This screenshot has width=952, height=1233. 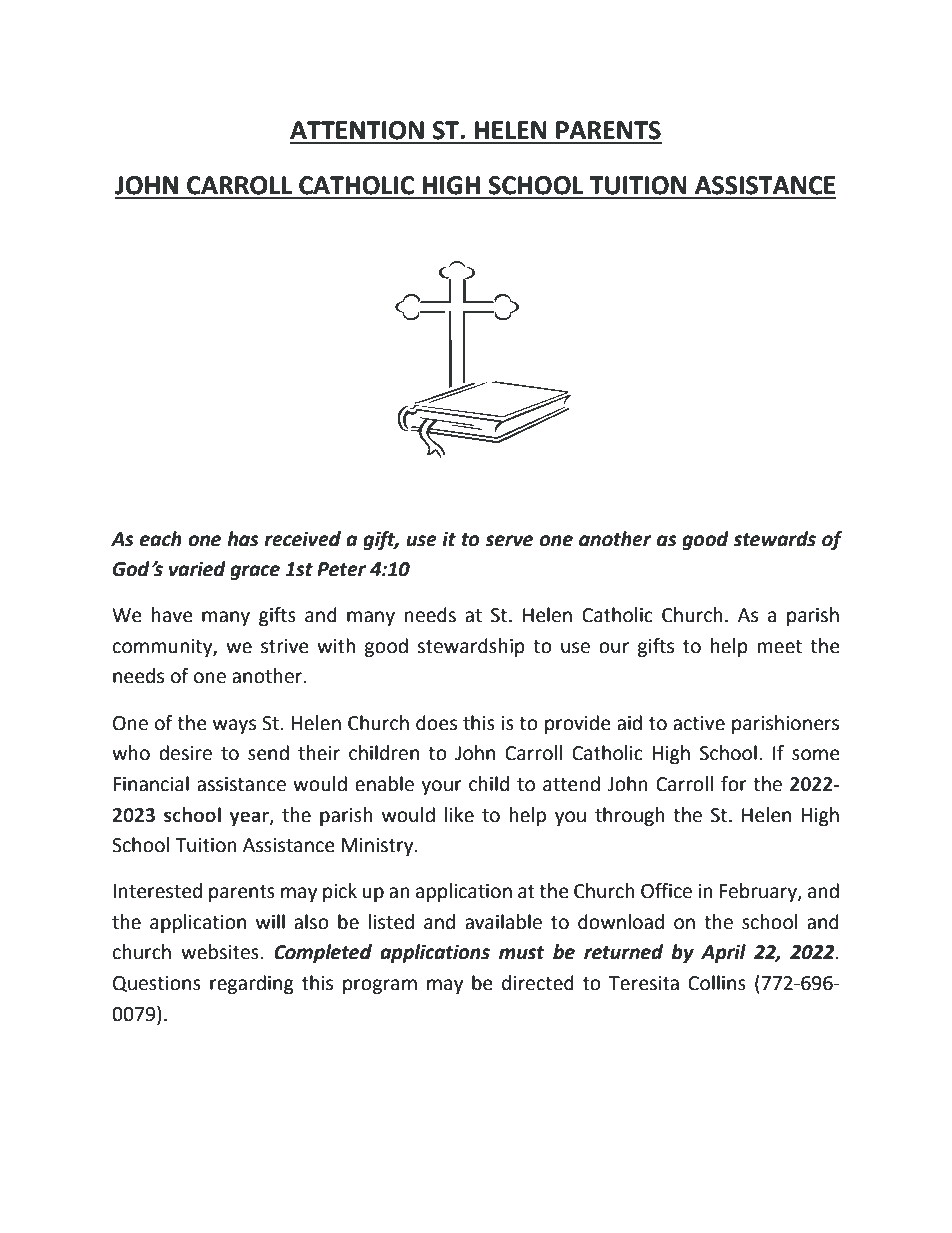 I want to click on regarding, so click(x=252, y=984).
